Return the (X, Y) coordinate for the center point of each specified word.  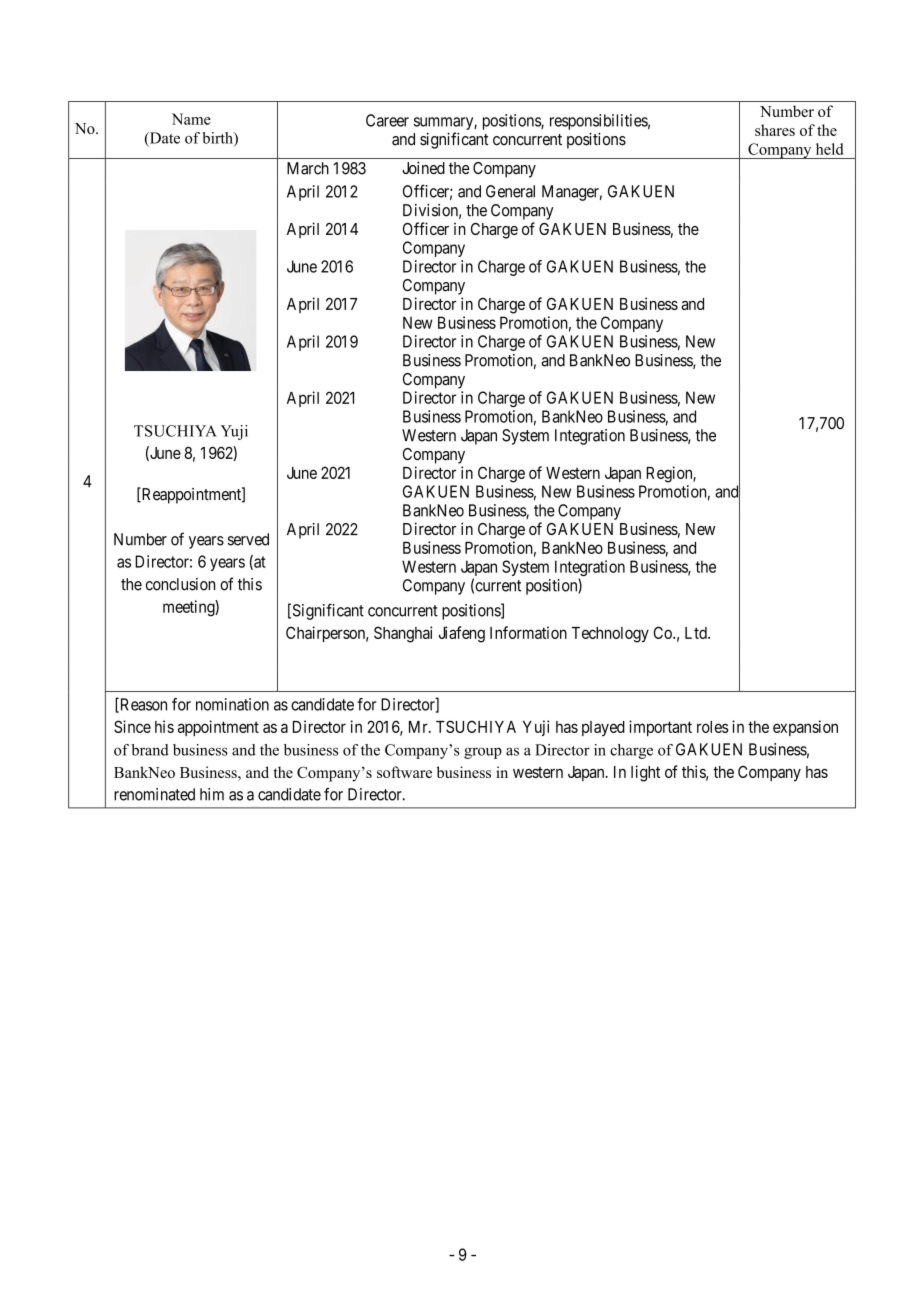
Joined (423, 167)
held (830, 149)
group (483, 753)
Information (528, 632)
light (645, 773)
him (212, 794)
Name (191, 119)
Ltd (697, 633)
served (248, 539)
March (308, 168)
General (510, 191)
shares (775, 130)
